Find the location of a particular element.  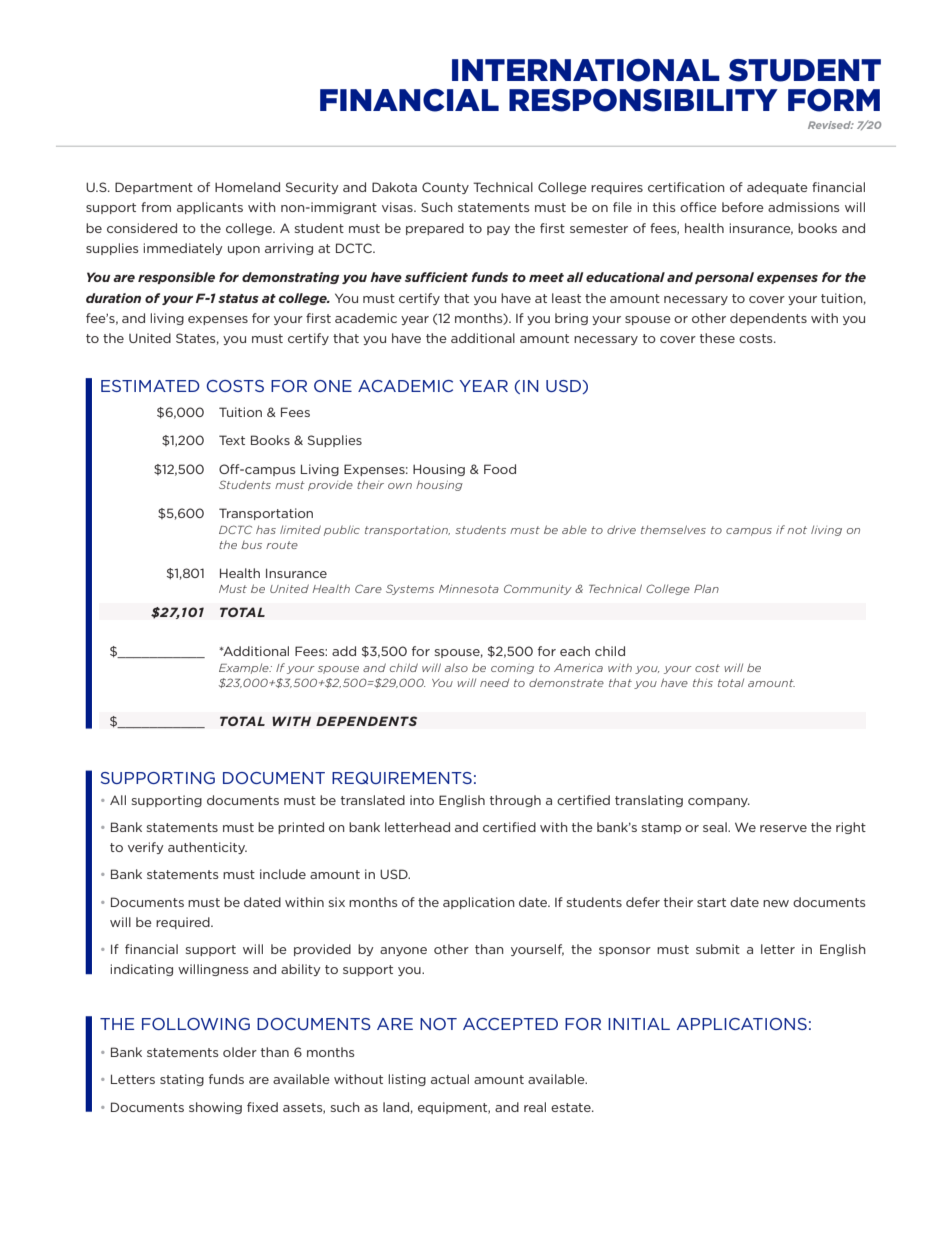

stating is located at coordinates (182, 1080).
